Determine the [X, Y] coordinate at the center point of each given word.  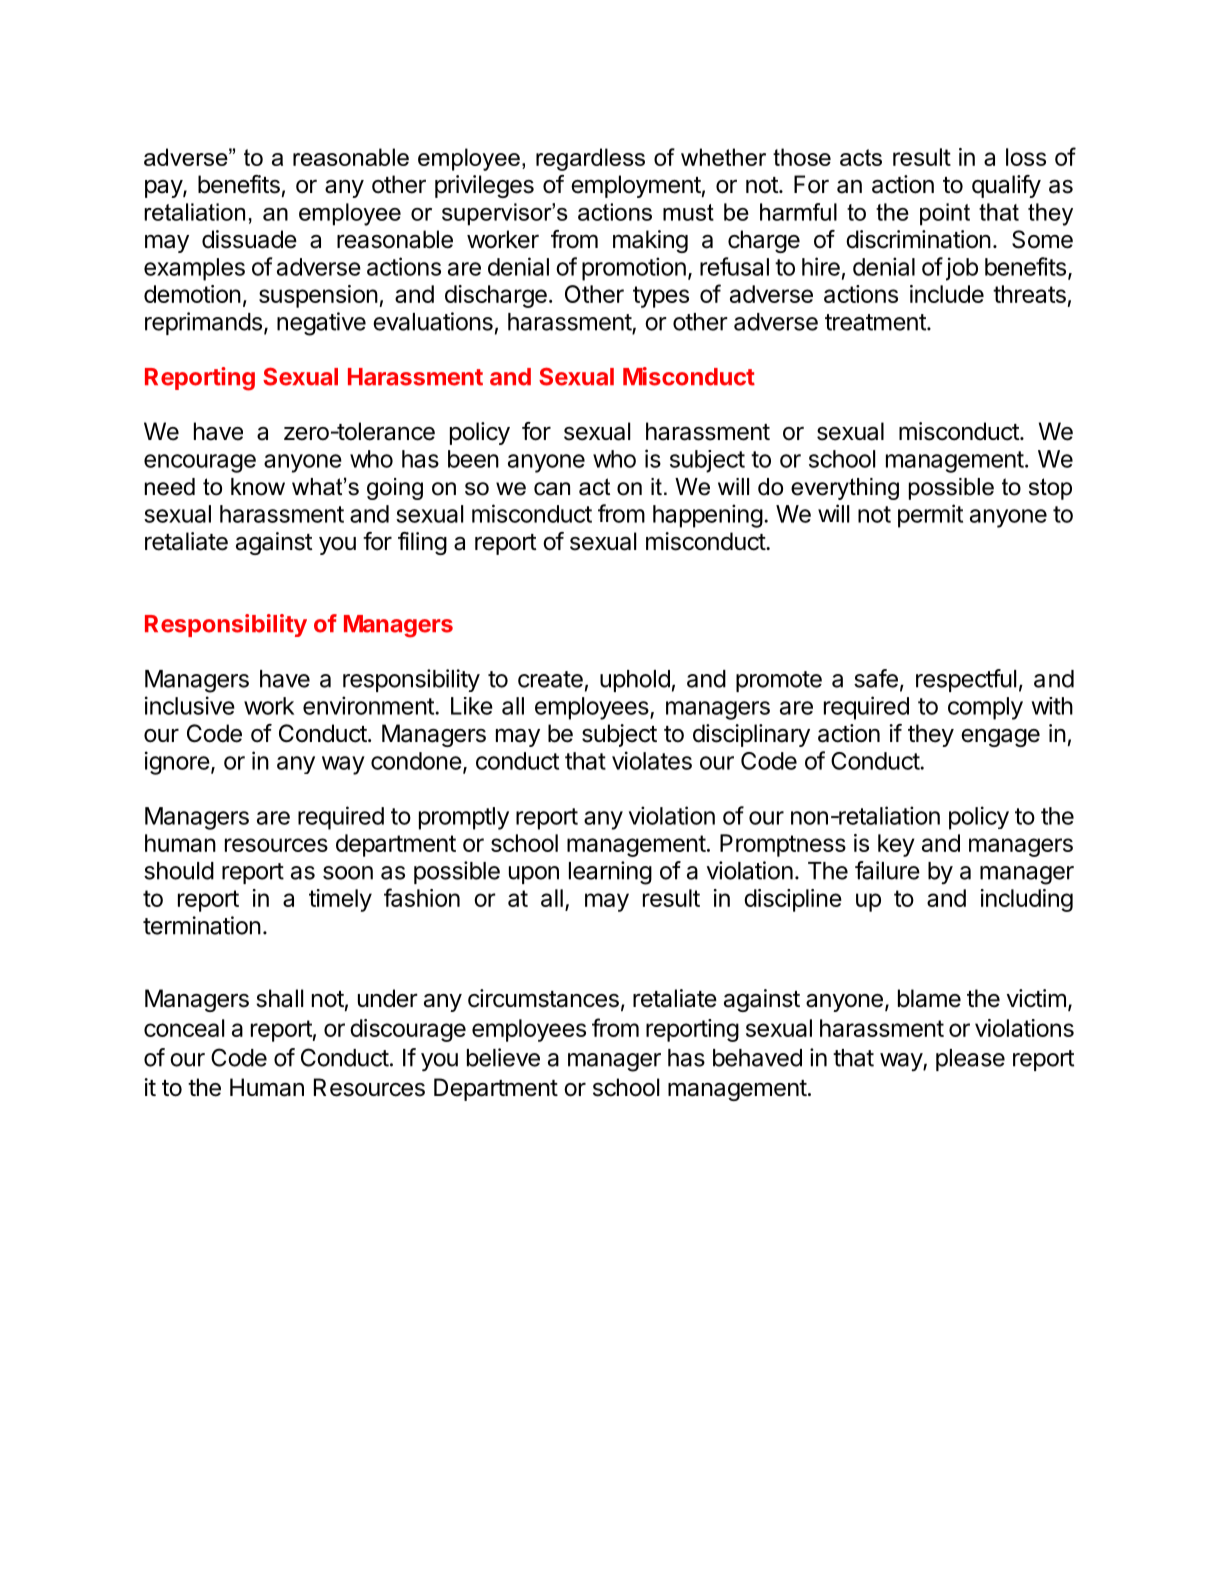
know [258, 487]
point [945, 214]
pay [164, 189]
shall [279, 998]
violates [652, 760]
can [552, 489]
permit [930, 516]
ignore [177, 763]
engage [1000, 738]
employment [636, 186]
